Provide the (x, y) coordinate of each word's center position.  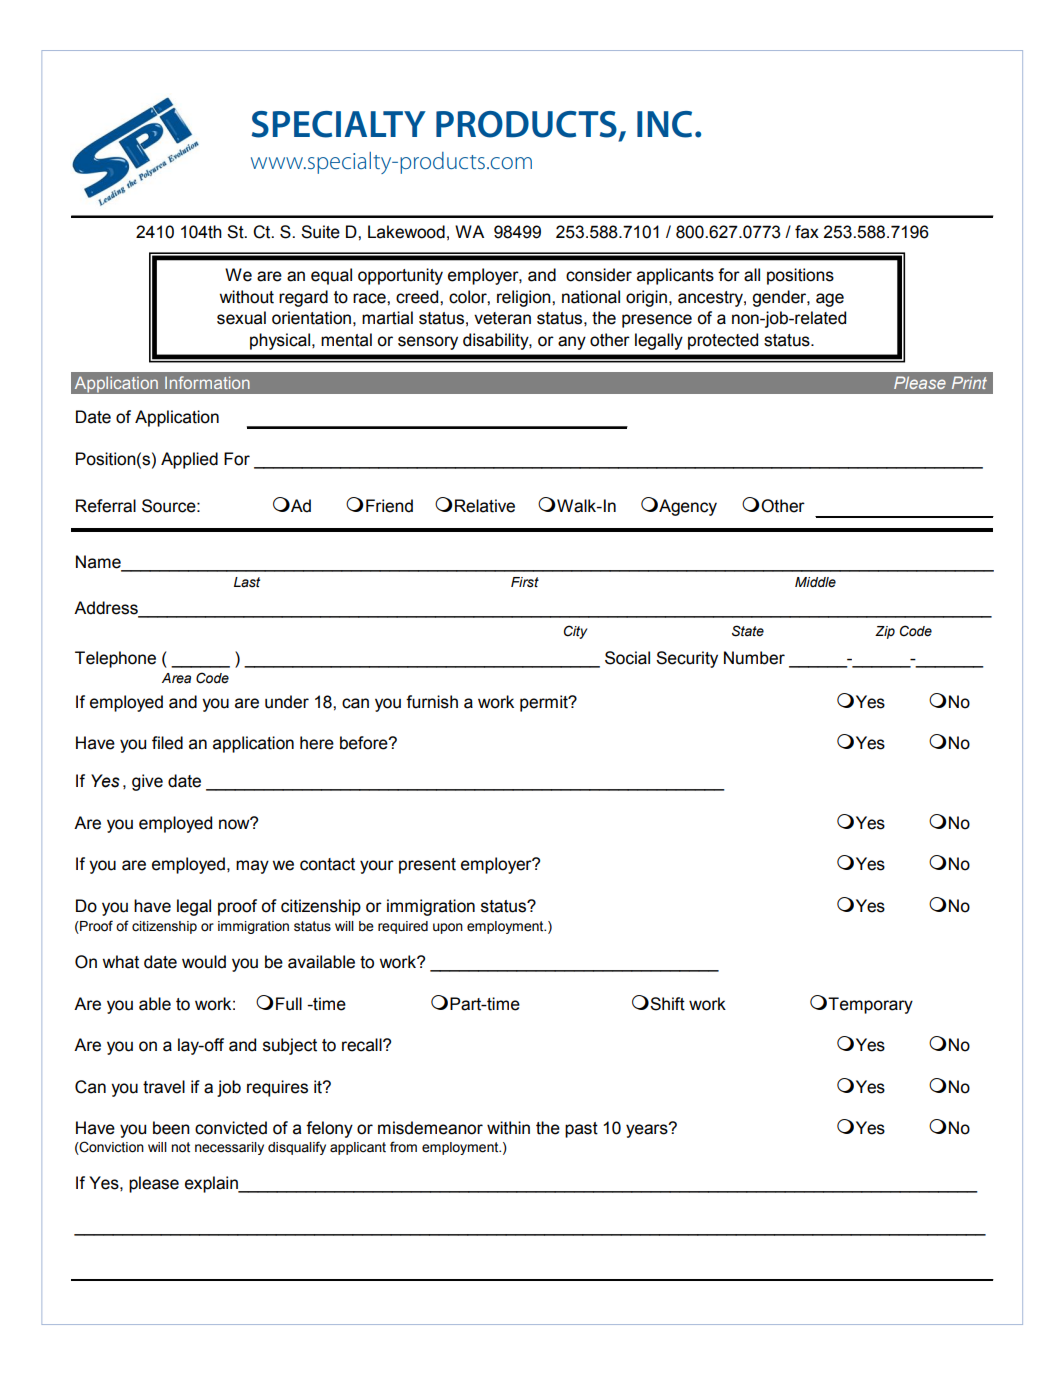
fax (807, 232)
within (508, 1128)
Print (969, 382)
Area (176, 678)
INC (664, 124)
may (252, 867)
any (572, 343)
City (575, 632)
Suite (320, 232)
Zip (885, 632)
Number (754, 658)
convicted (231, 1128)
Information (207, 382)
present (427, 866)
